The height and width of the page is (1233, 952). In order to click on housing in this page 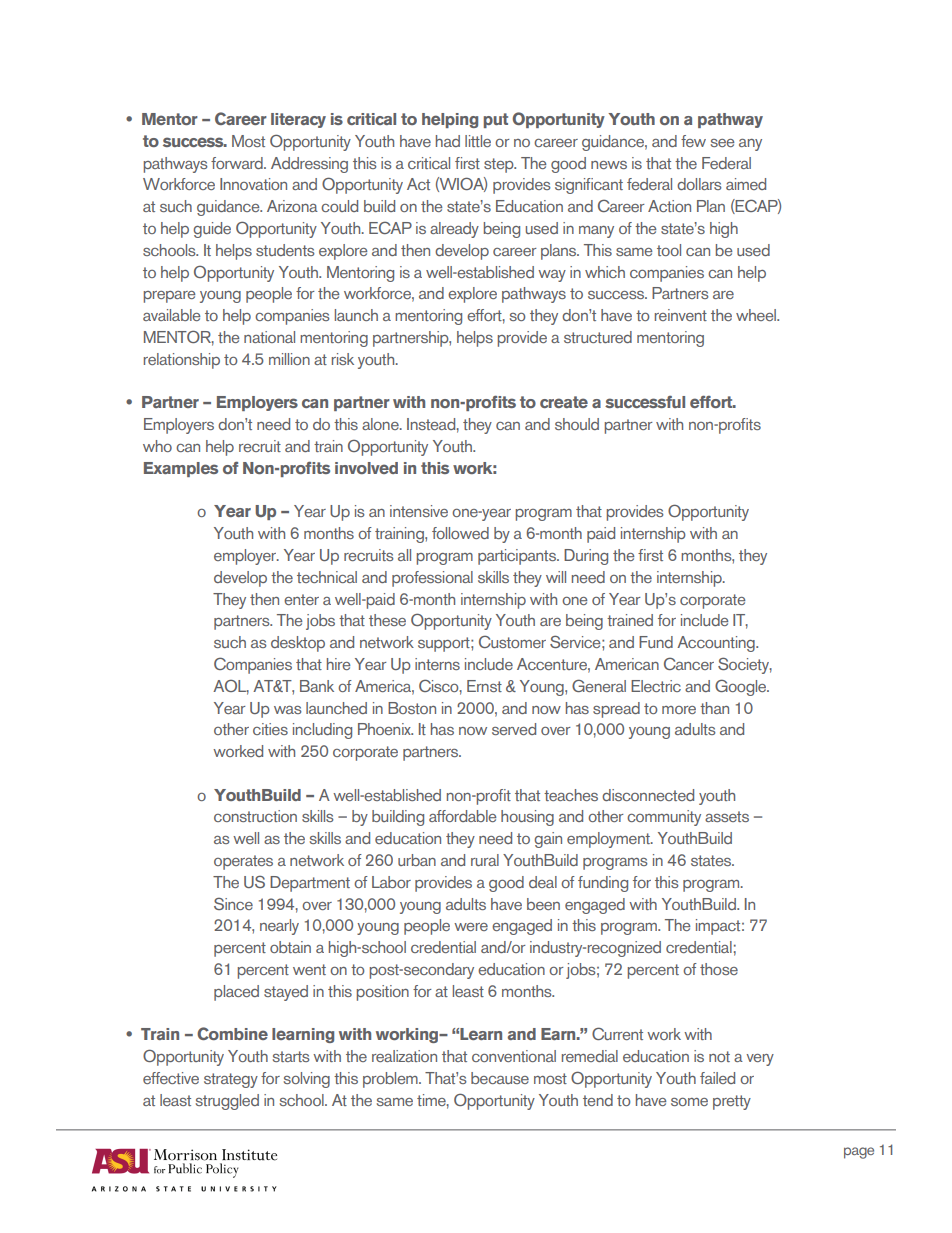, I will do `click(527, 818)`.
